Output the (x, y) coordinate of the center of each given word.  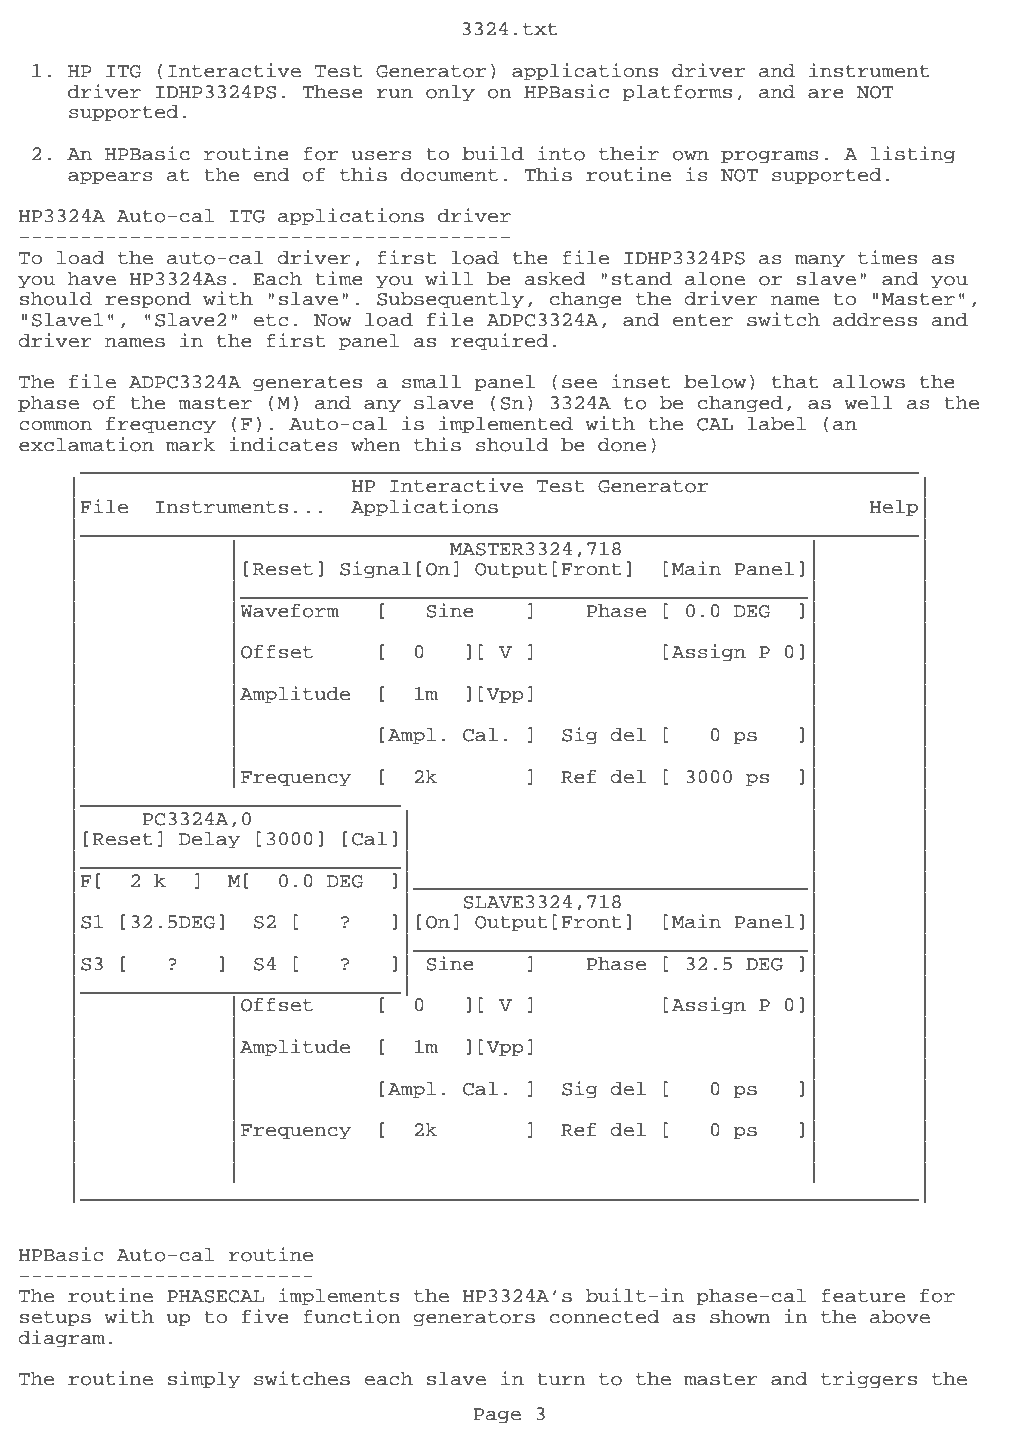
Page (497, 1416)
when (376, 445)
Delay (210, 840)
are (826, 94)
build (493, 153)
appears (110, 178)
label (777, 424)
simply (204, 1380)
